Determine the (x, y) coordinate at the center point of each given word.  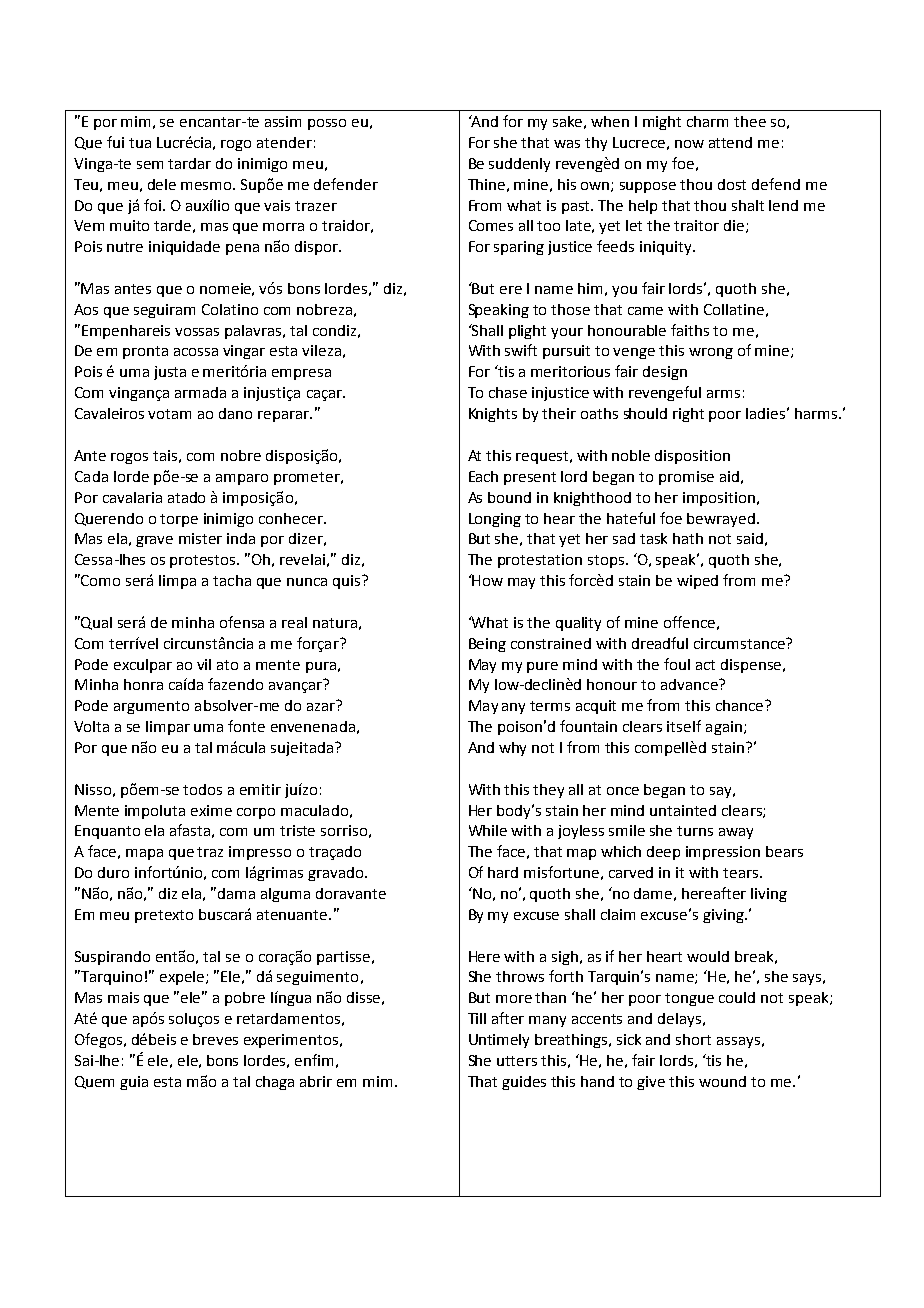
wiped (697, 582)
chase (508, 392)
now (689, 144)
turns (695, 831)
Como (100, 580)
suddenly (519, 165)
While (488, 830)
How (487, 580)
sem (150, 165)
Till (477, 1018)
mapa (144, 854)
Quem (94, 1082)
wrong (711, 353)
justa (170, 373)
